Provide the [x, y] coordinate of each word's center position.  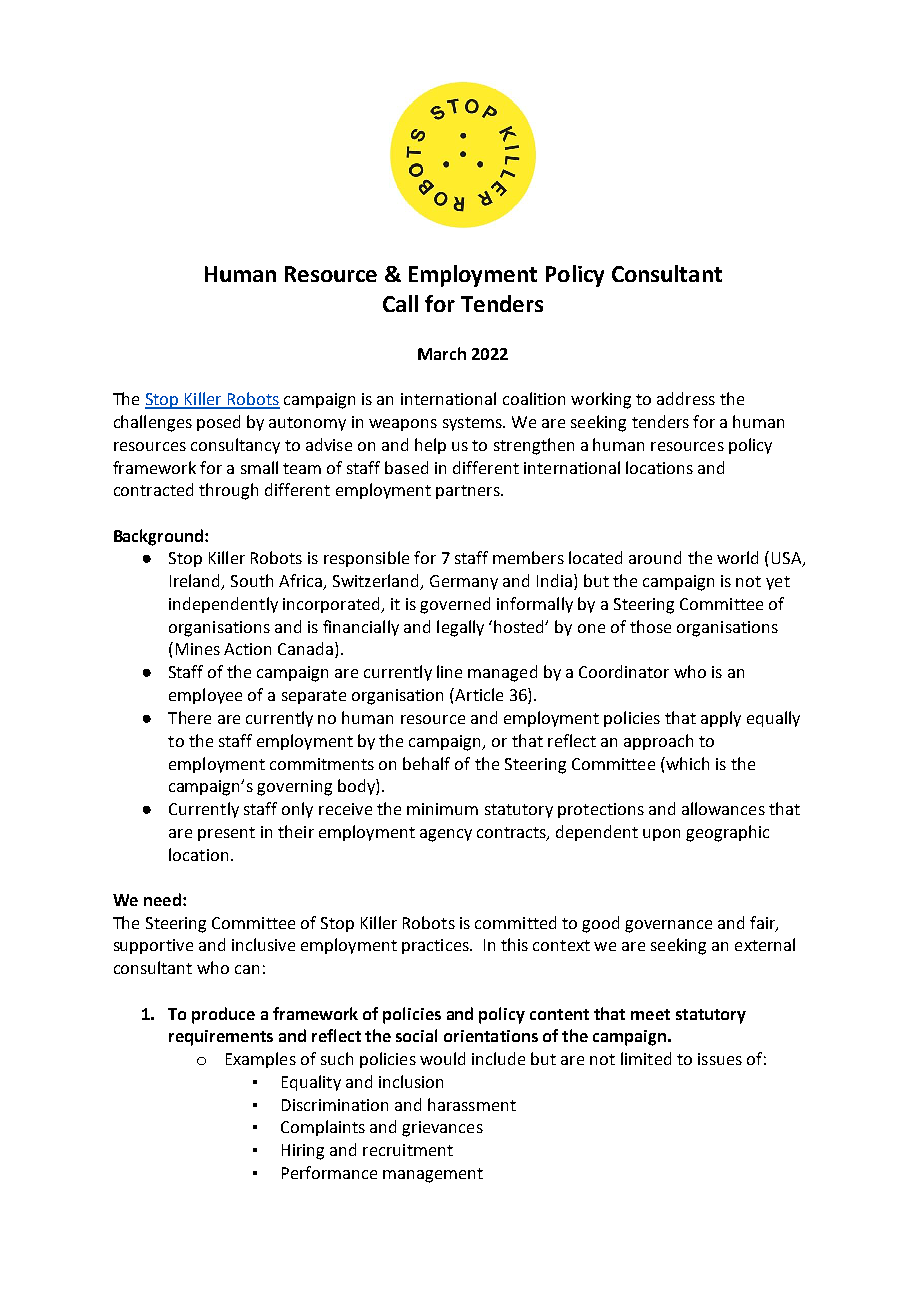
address [686, 398]
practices [436, 946]
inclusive [263, 944]
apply [721, 719]
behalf [426, 763]
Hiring [303, 1152]
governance [668, 926]
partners [469, 492]
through [228, 491]
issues [720, 1059]
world [737, 557]
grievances [442, 1129]
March [442, 353]
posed [218, 423]
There [189, 717]
